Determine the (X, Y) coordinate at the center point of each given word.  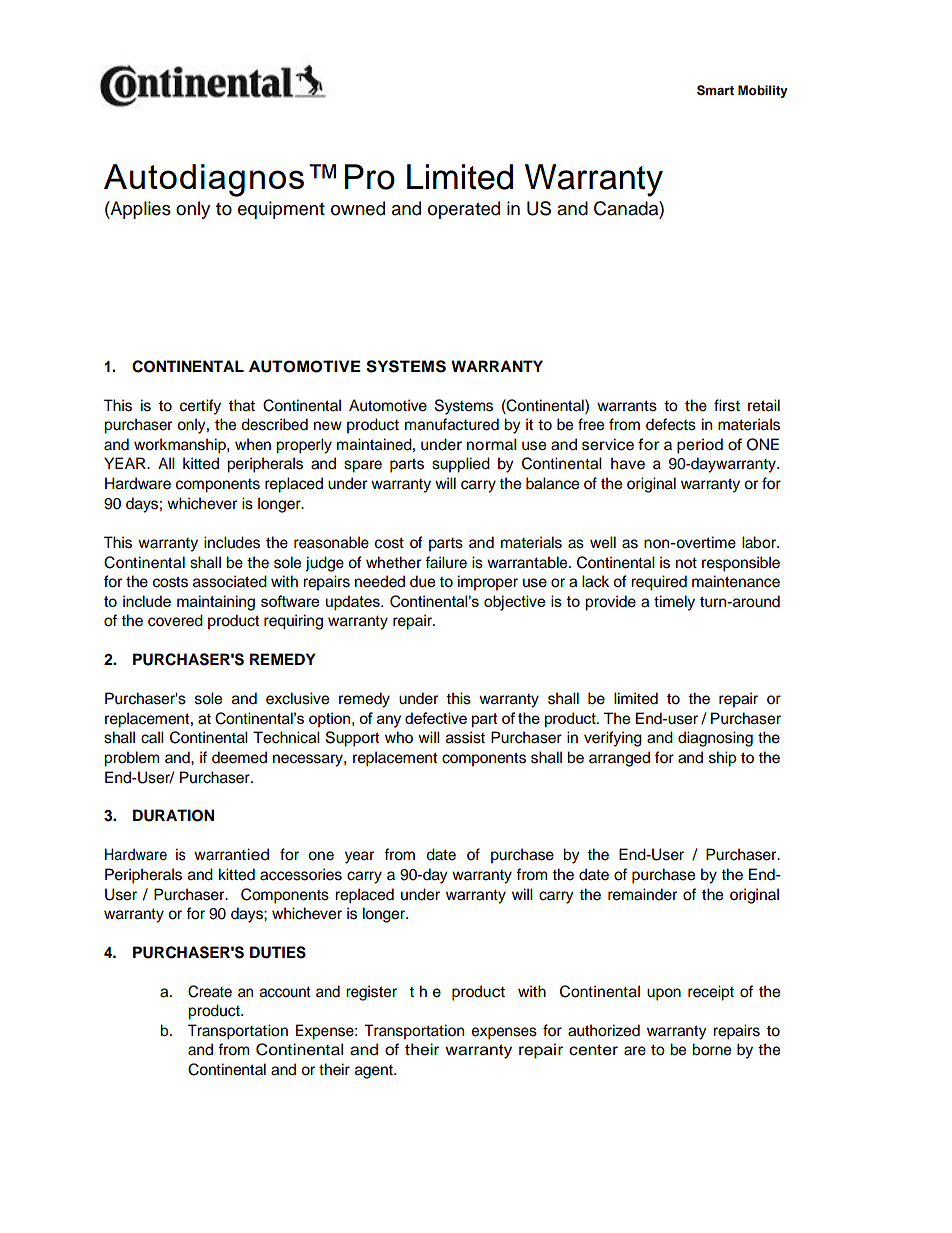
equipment (281, 210)
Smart (715, 90)
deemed (239, 757)
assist (465, 737)
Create (210, 991)
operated (464, 210)
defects (671, 424)
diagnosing (715, 739)
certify (200, 407)
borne (711, 1049)
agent (375, 1072)
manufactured (452, 424)
